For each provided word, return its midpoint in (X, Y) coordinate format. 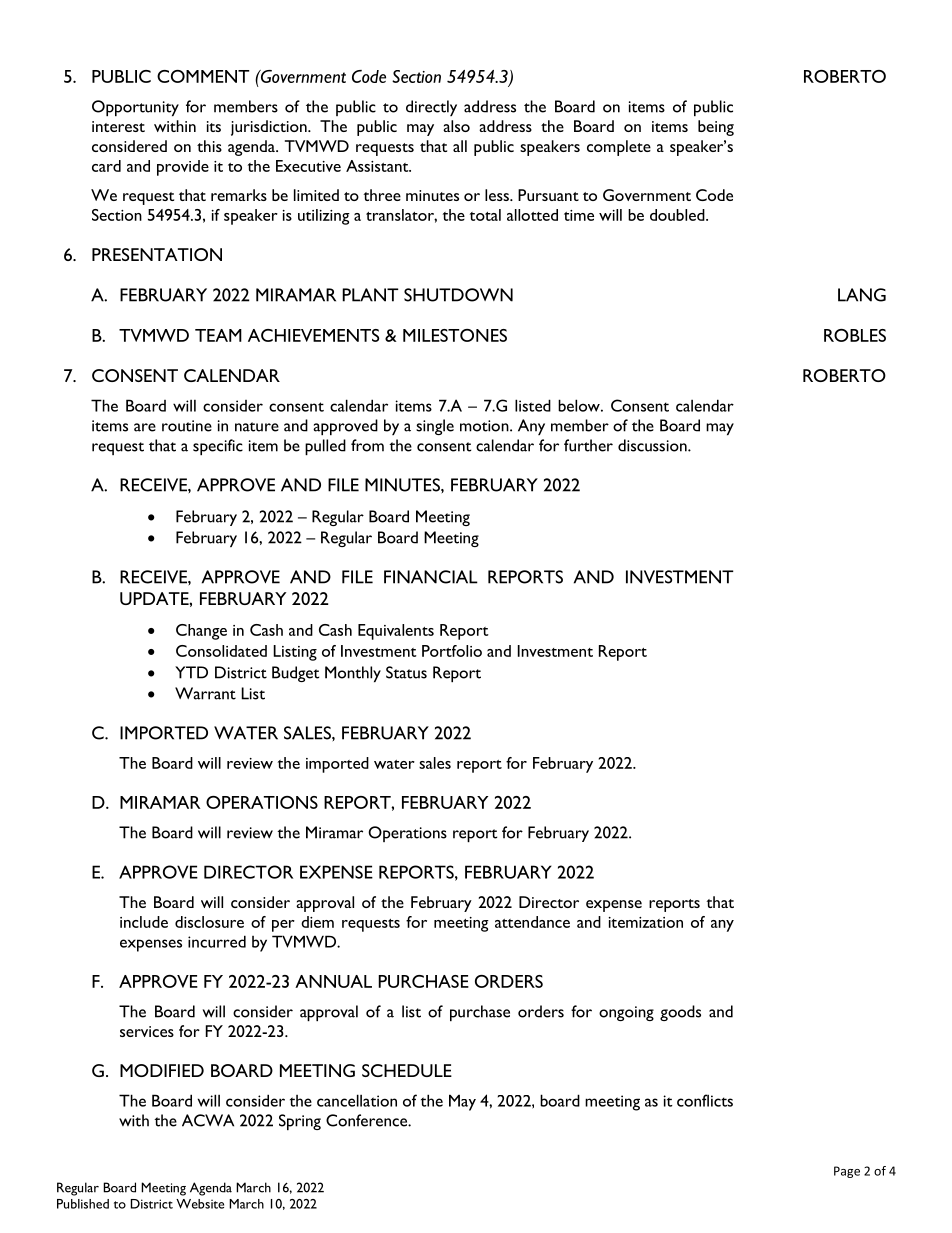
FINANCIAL (431, 577)
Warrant (205, 693)
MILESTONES (455, 335)
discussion (653, 445)
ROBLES (855, 335)
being (716, 128)
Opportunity (135, 108)
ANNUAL (333, 981)
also (456, 126)
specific (218, 447)
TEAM (218, 335)
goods (680, 1013)
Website (200, 1204)
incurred (217, 941)
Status (406, 672)
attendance (532, 922)
